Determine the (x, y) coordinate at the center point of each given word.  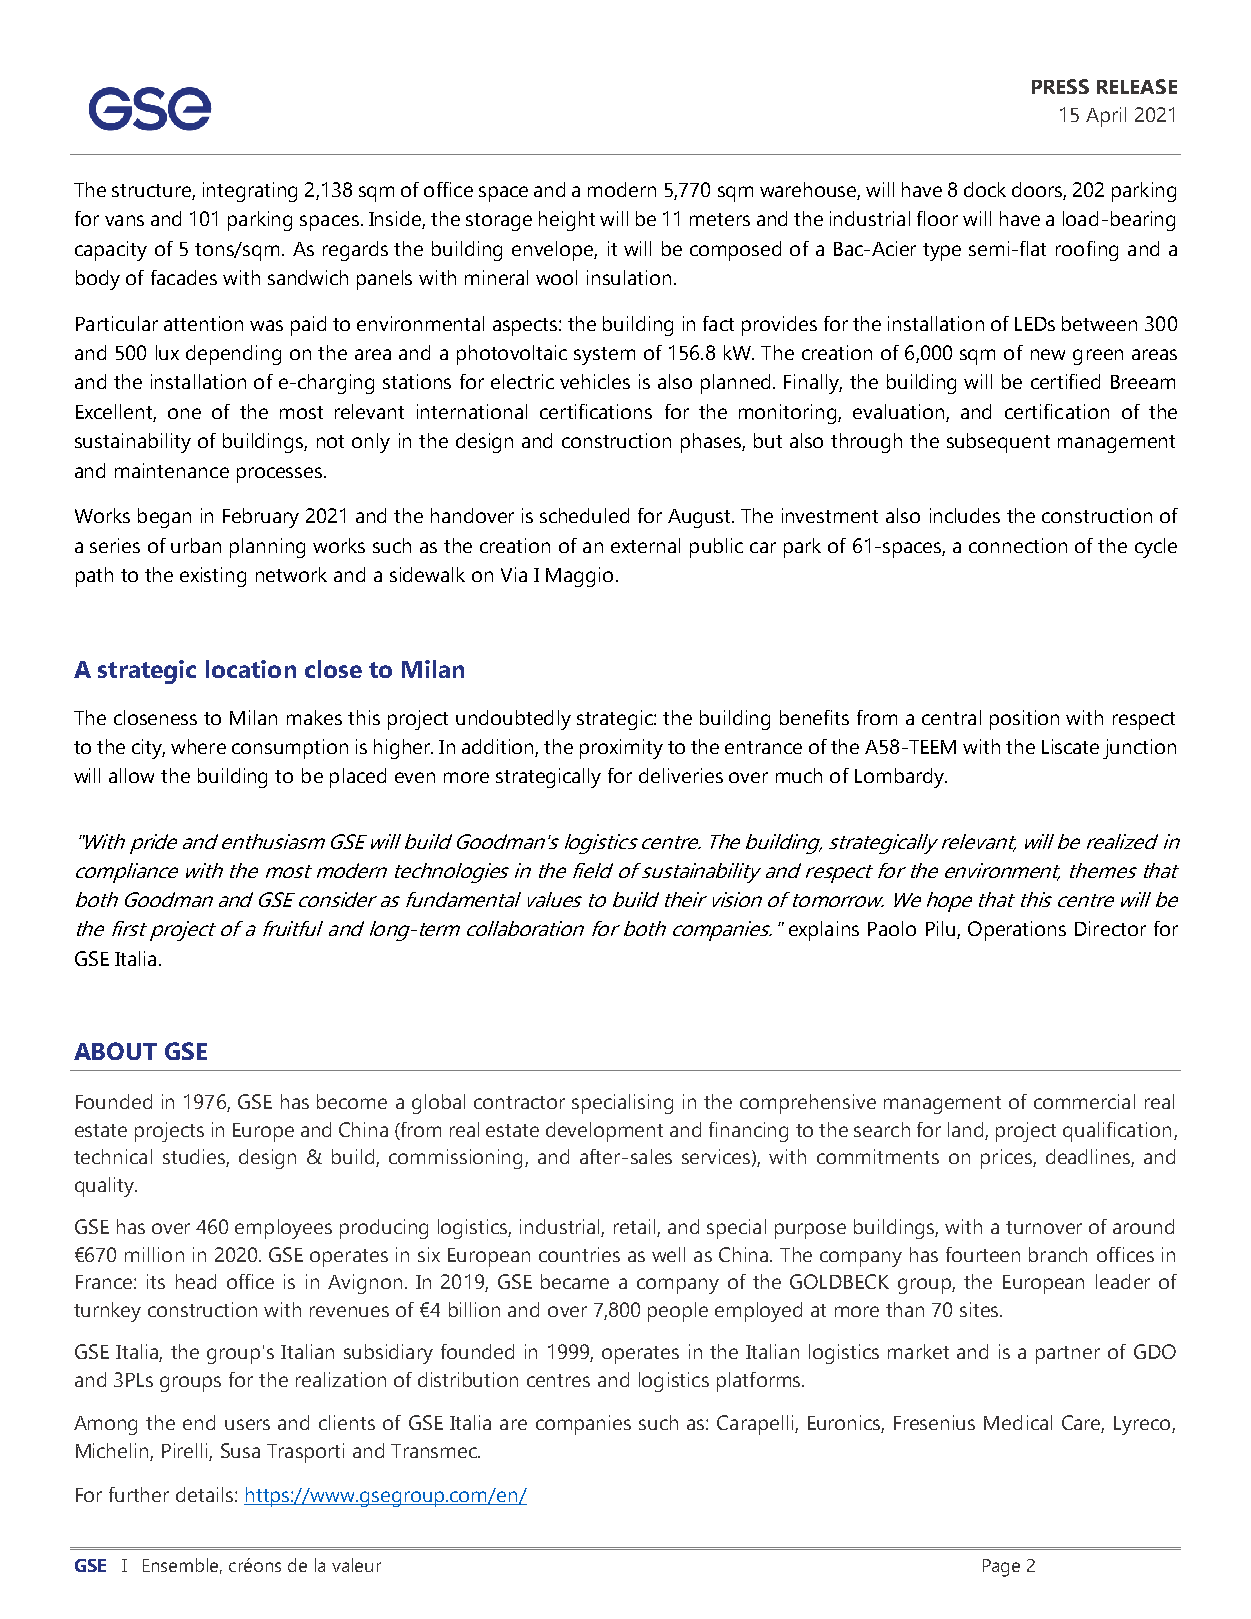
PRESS (1060, 86)
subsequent (998, 443)
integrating (250, 192)
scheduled (584, 515)
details (204, 1494)
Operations (1017, 931)
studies (194, 1156)
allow (131, 775)
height (567, 221)
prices (1007, 1159)
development (604, 1132)
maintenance (172, 470)
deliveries (681, 775)
